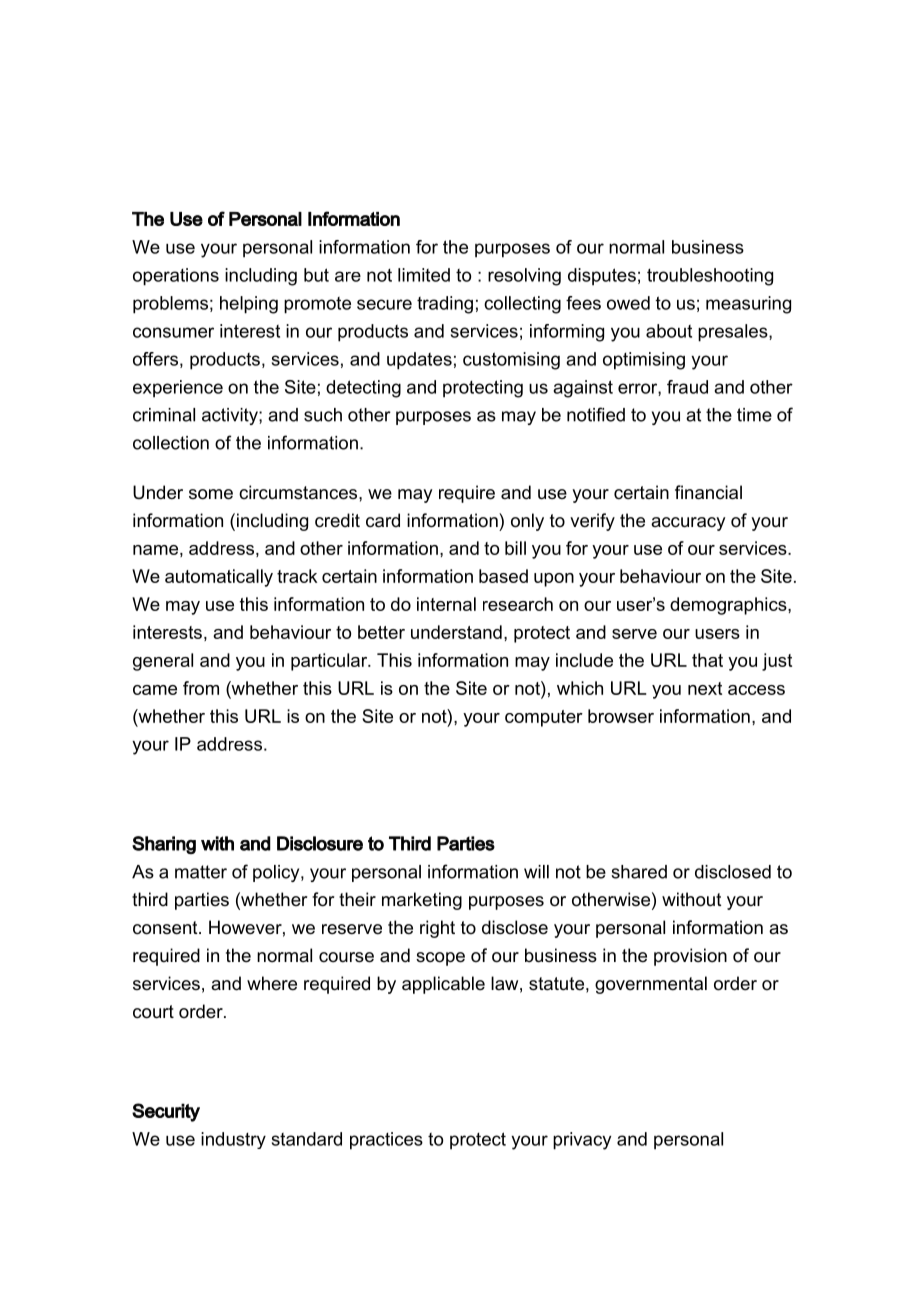 This screenshot has height=1308, width=924. Describe the element at coordinates (201, 688) in the screenshot. I see `from` at that location.
